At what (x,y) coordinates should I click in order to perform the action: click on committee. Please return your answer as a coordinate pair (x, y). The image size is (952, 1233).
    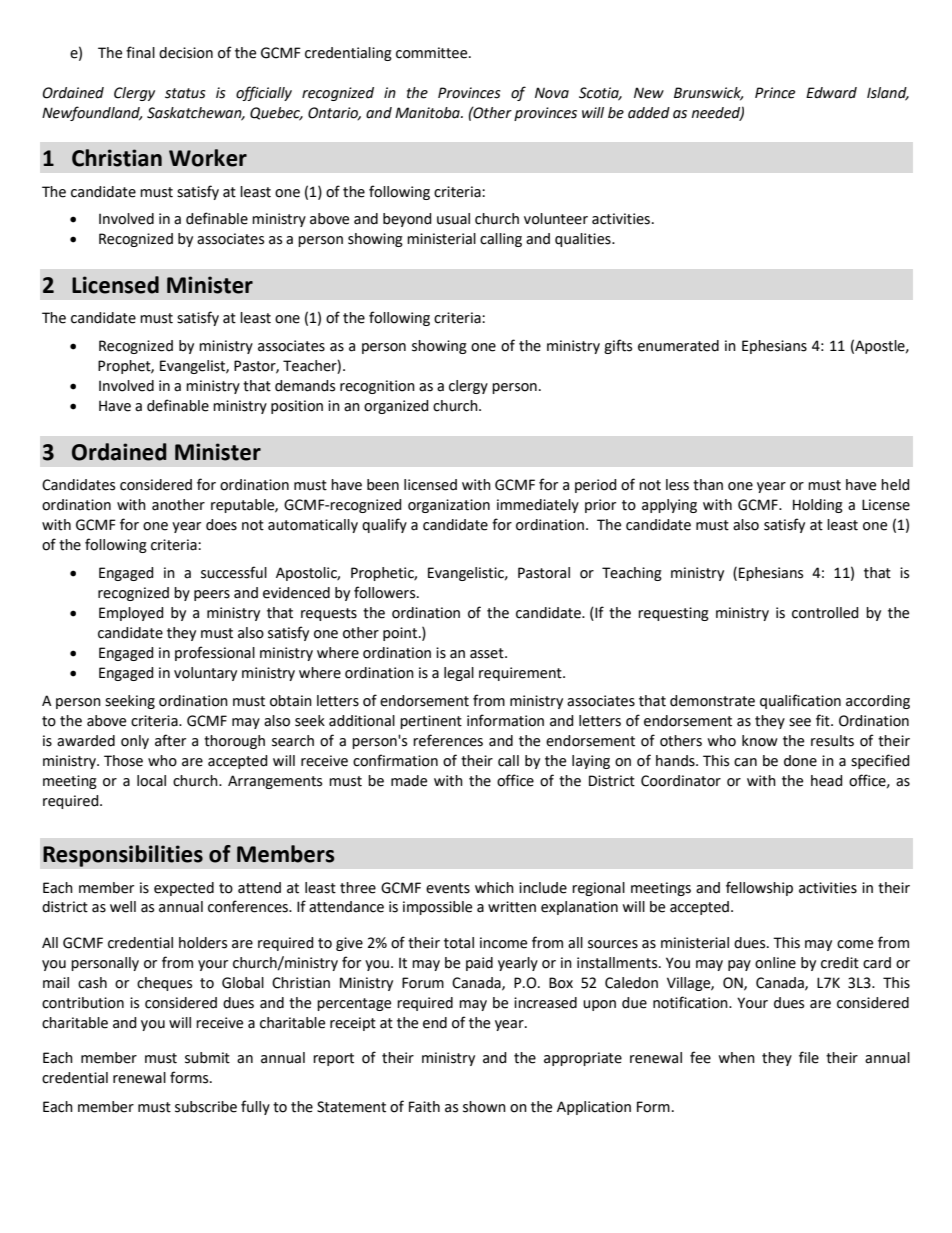
    Looking at the image, I should click on (433, 53).
